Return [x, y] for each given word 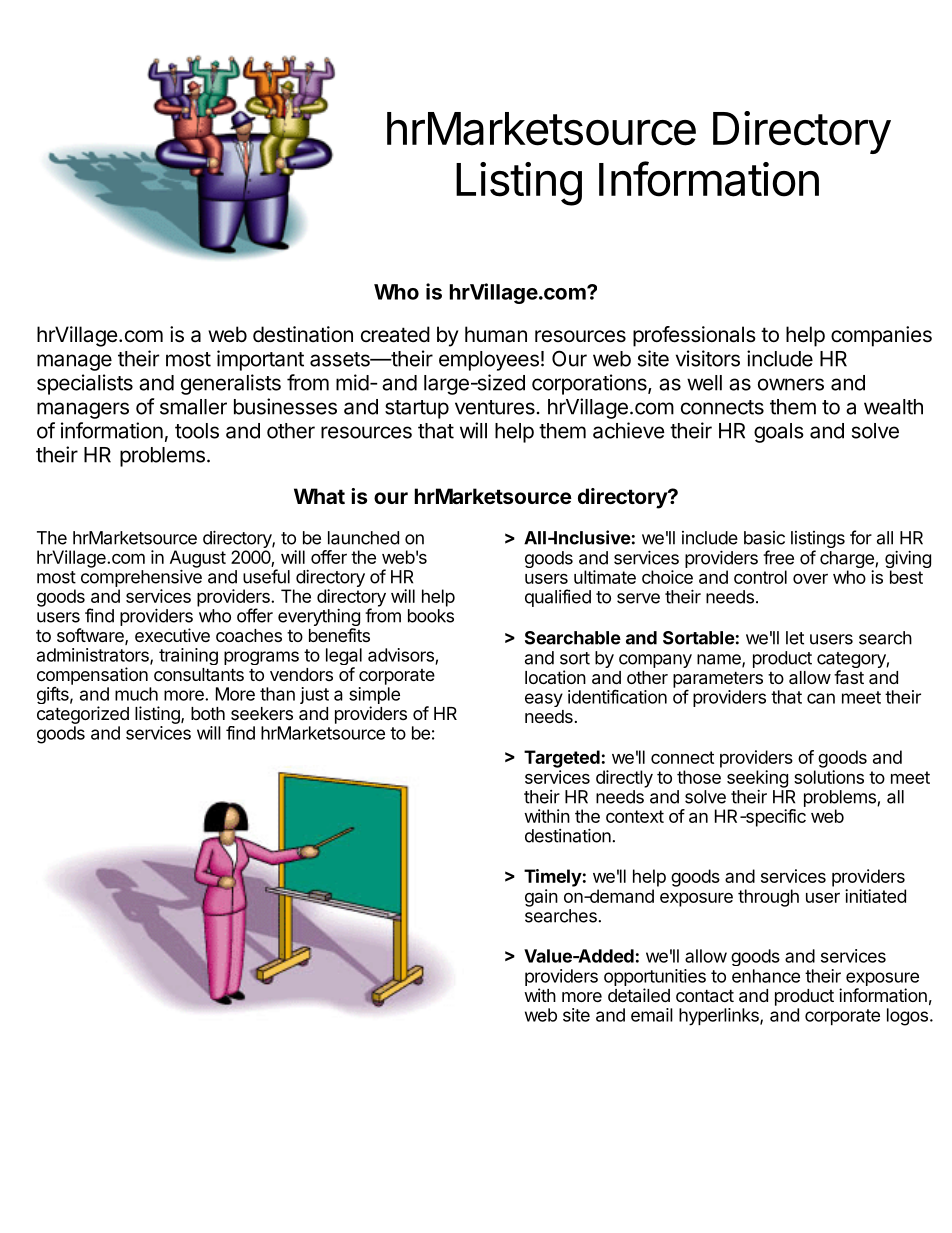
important [260, 360]
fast [849, 677]
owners [791, 384]
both [208, 713]
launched [363, 538]
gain [541, 898]
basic [764, 538]
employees [489, 361]
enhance [766, 976]
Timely [553, 878]
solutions [829, 777]
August [198, 560]
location [555, 677]
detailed [639, 995]
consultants [199, 675]
